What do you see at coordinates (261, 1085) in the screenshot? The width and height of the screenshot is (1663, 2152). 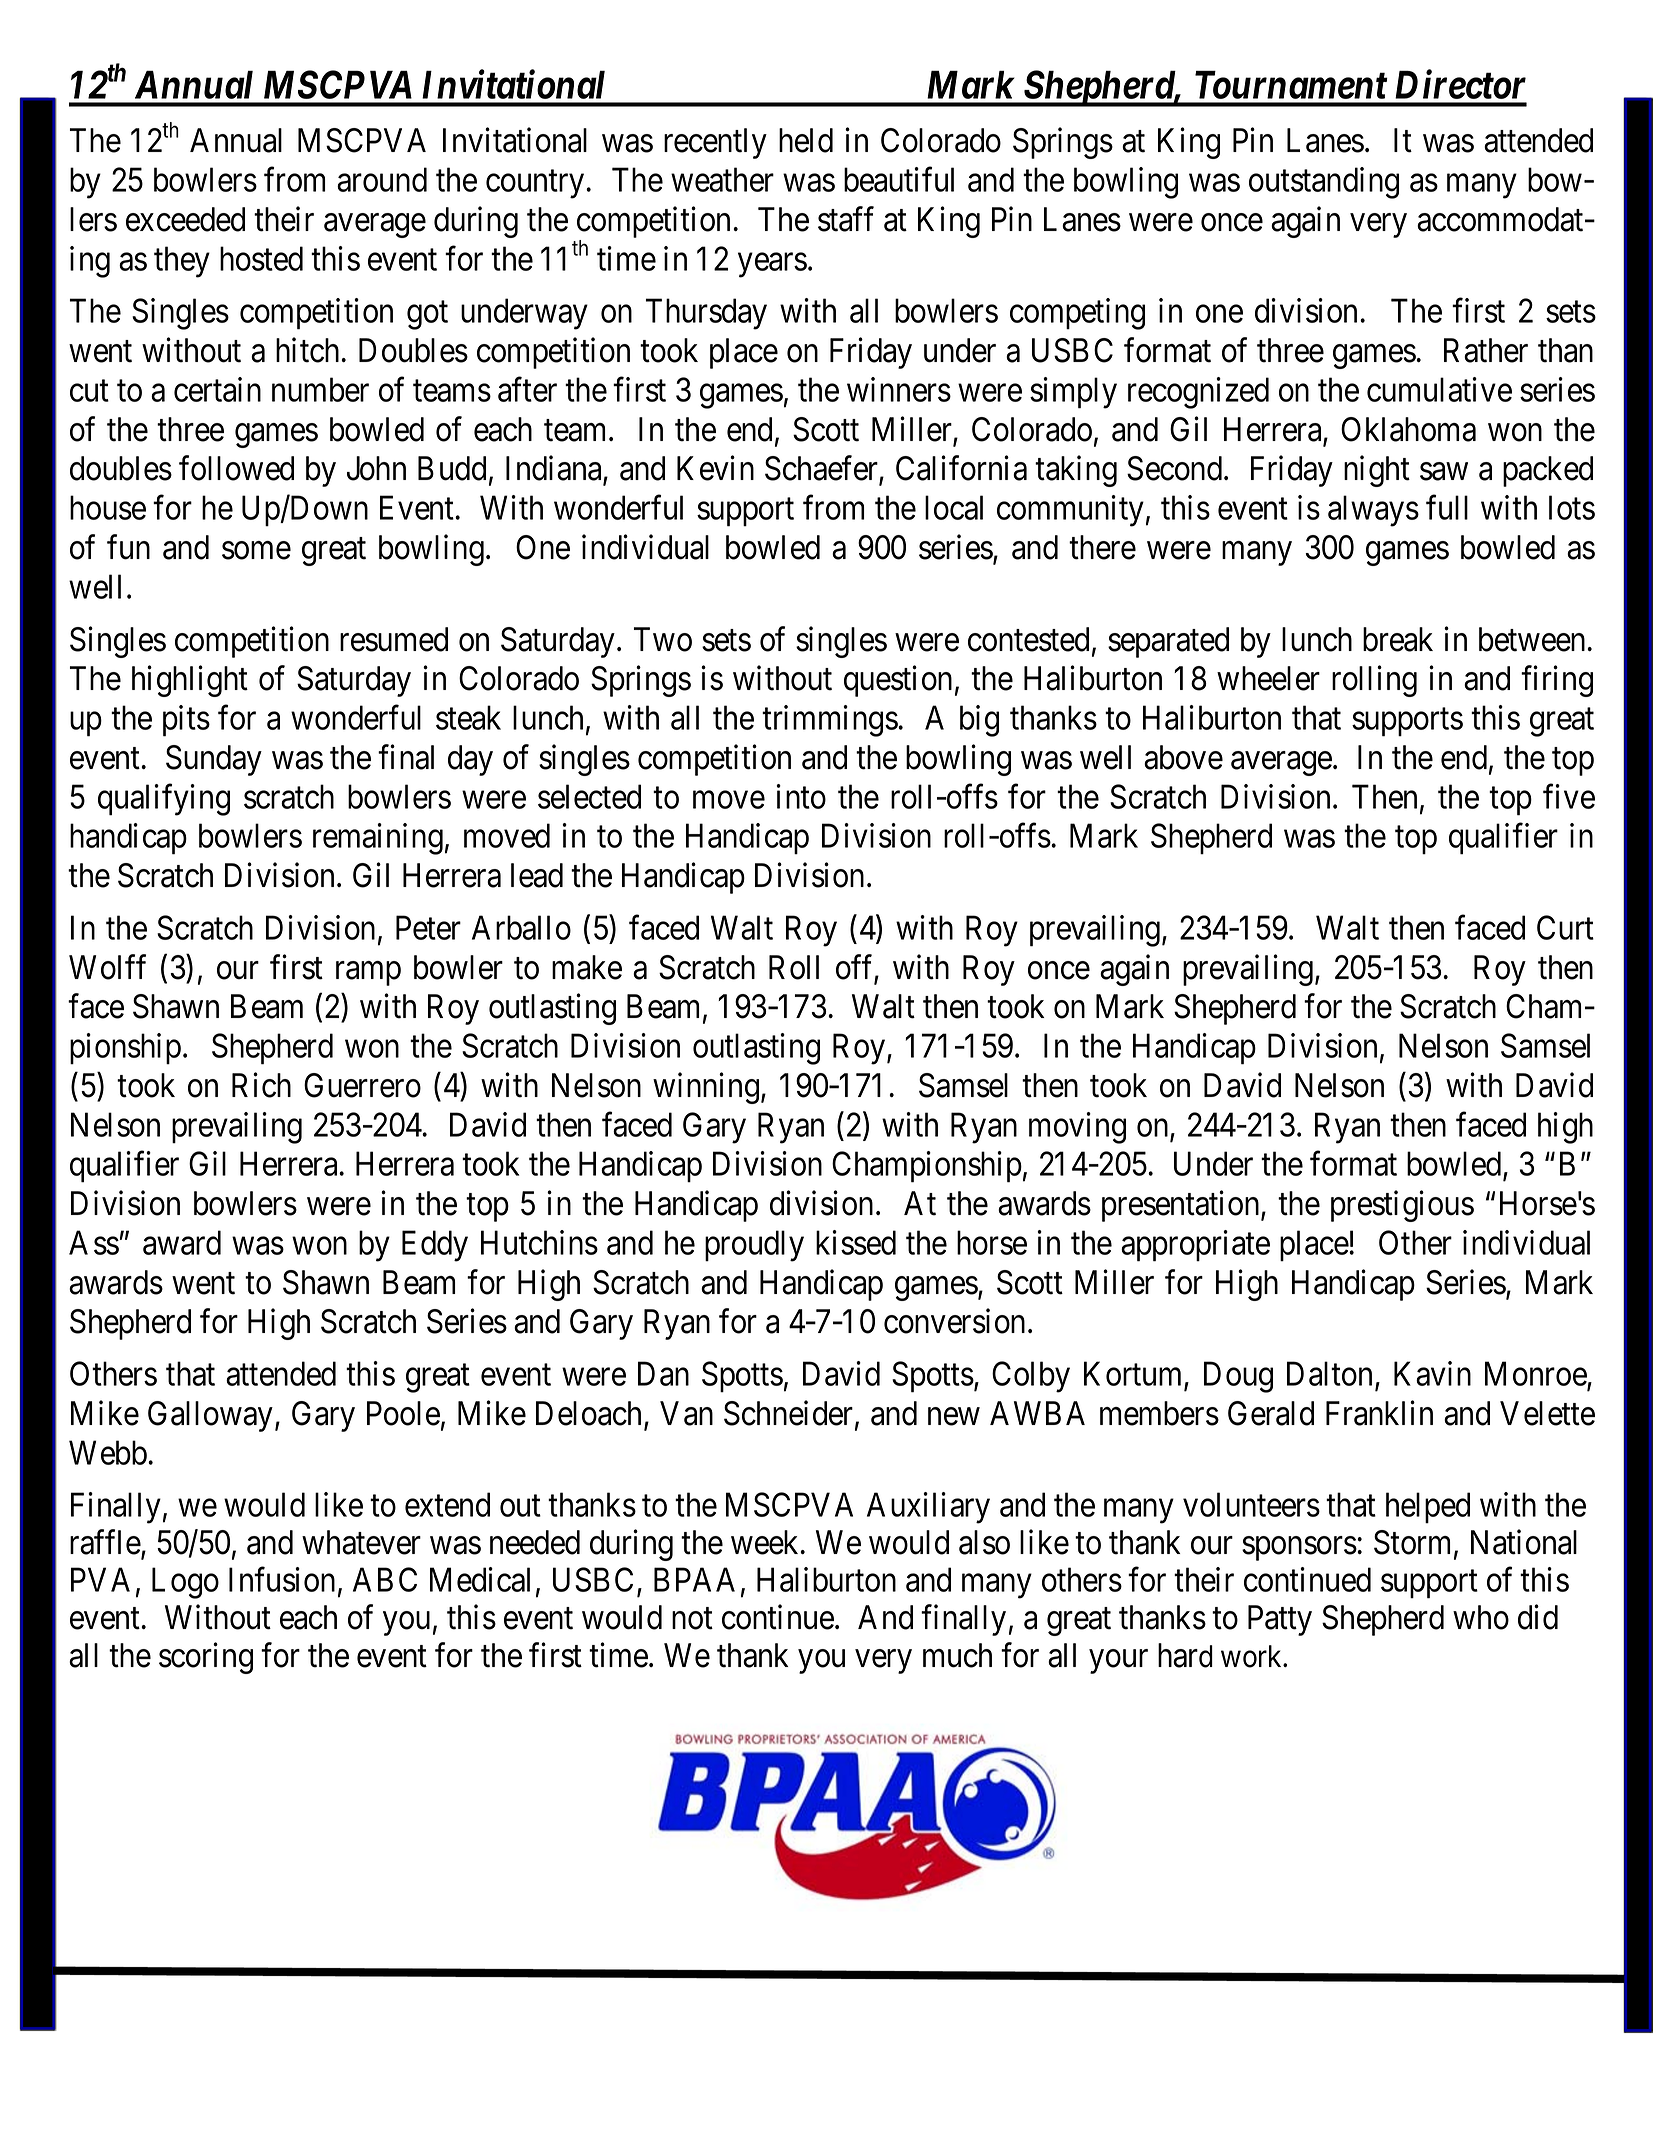 I see `Rich` at bounding box center [261, 1085].
